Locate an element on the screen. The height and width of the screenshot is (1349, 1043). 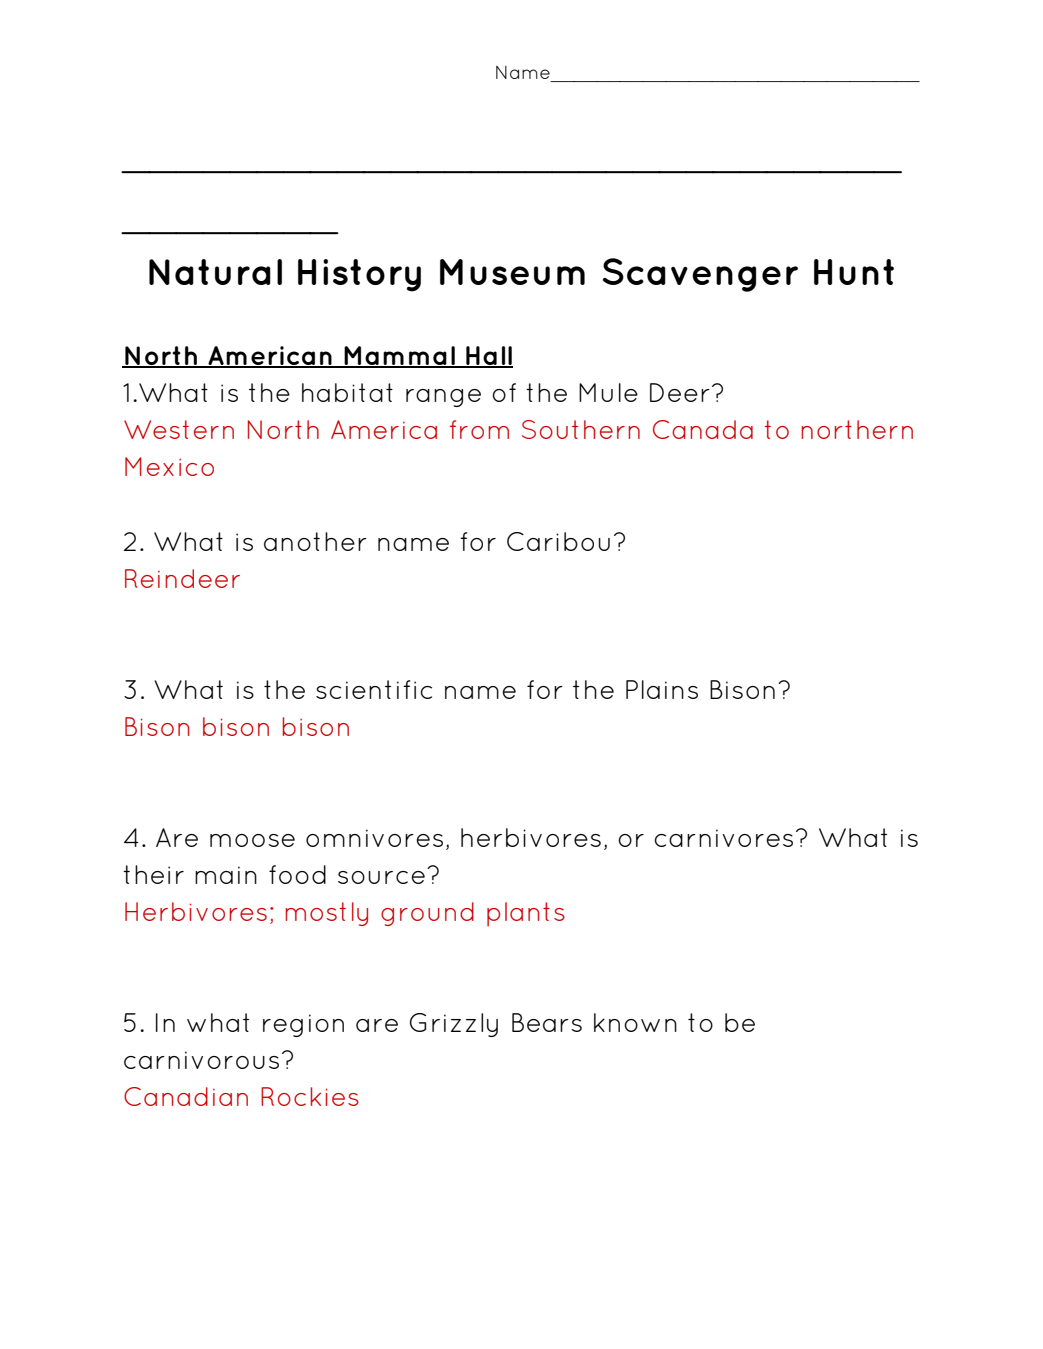
carnivorous is located at coordinates (201, 1060).
